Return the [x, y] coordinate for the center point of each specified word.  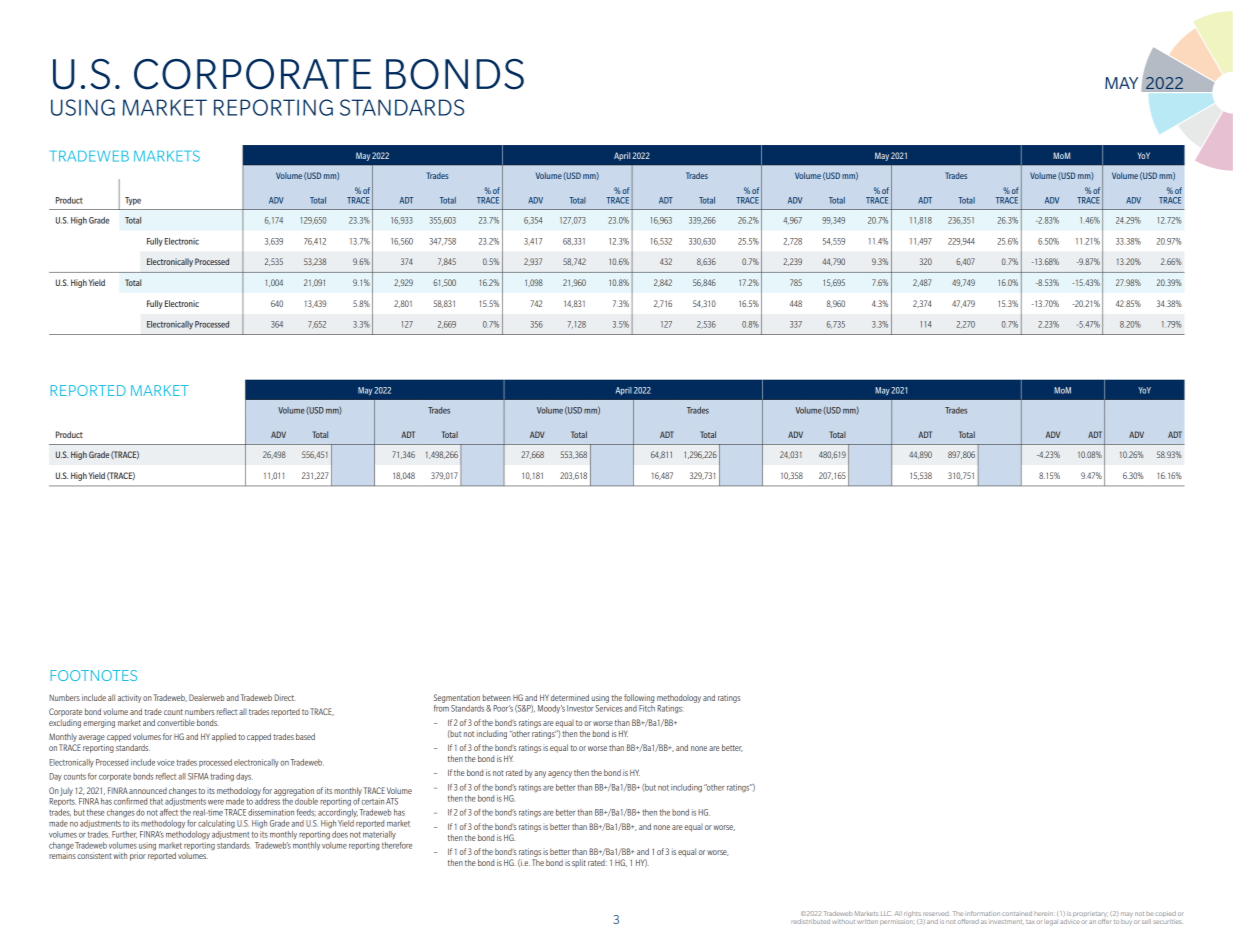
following [639, 698]
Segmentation [457, 698]
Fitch [647, 708]
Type [133, 201]
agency [560, 774]
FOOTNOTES [94, 675]
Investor [580, 708]
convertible [176, 722]
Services [609, 708]
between [497, 697]
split [579, 863]
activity [129, 698]
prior [138, 856]
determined [570, 697]
